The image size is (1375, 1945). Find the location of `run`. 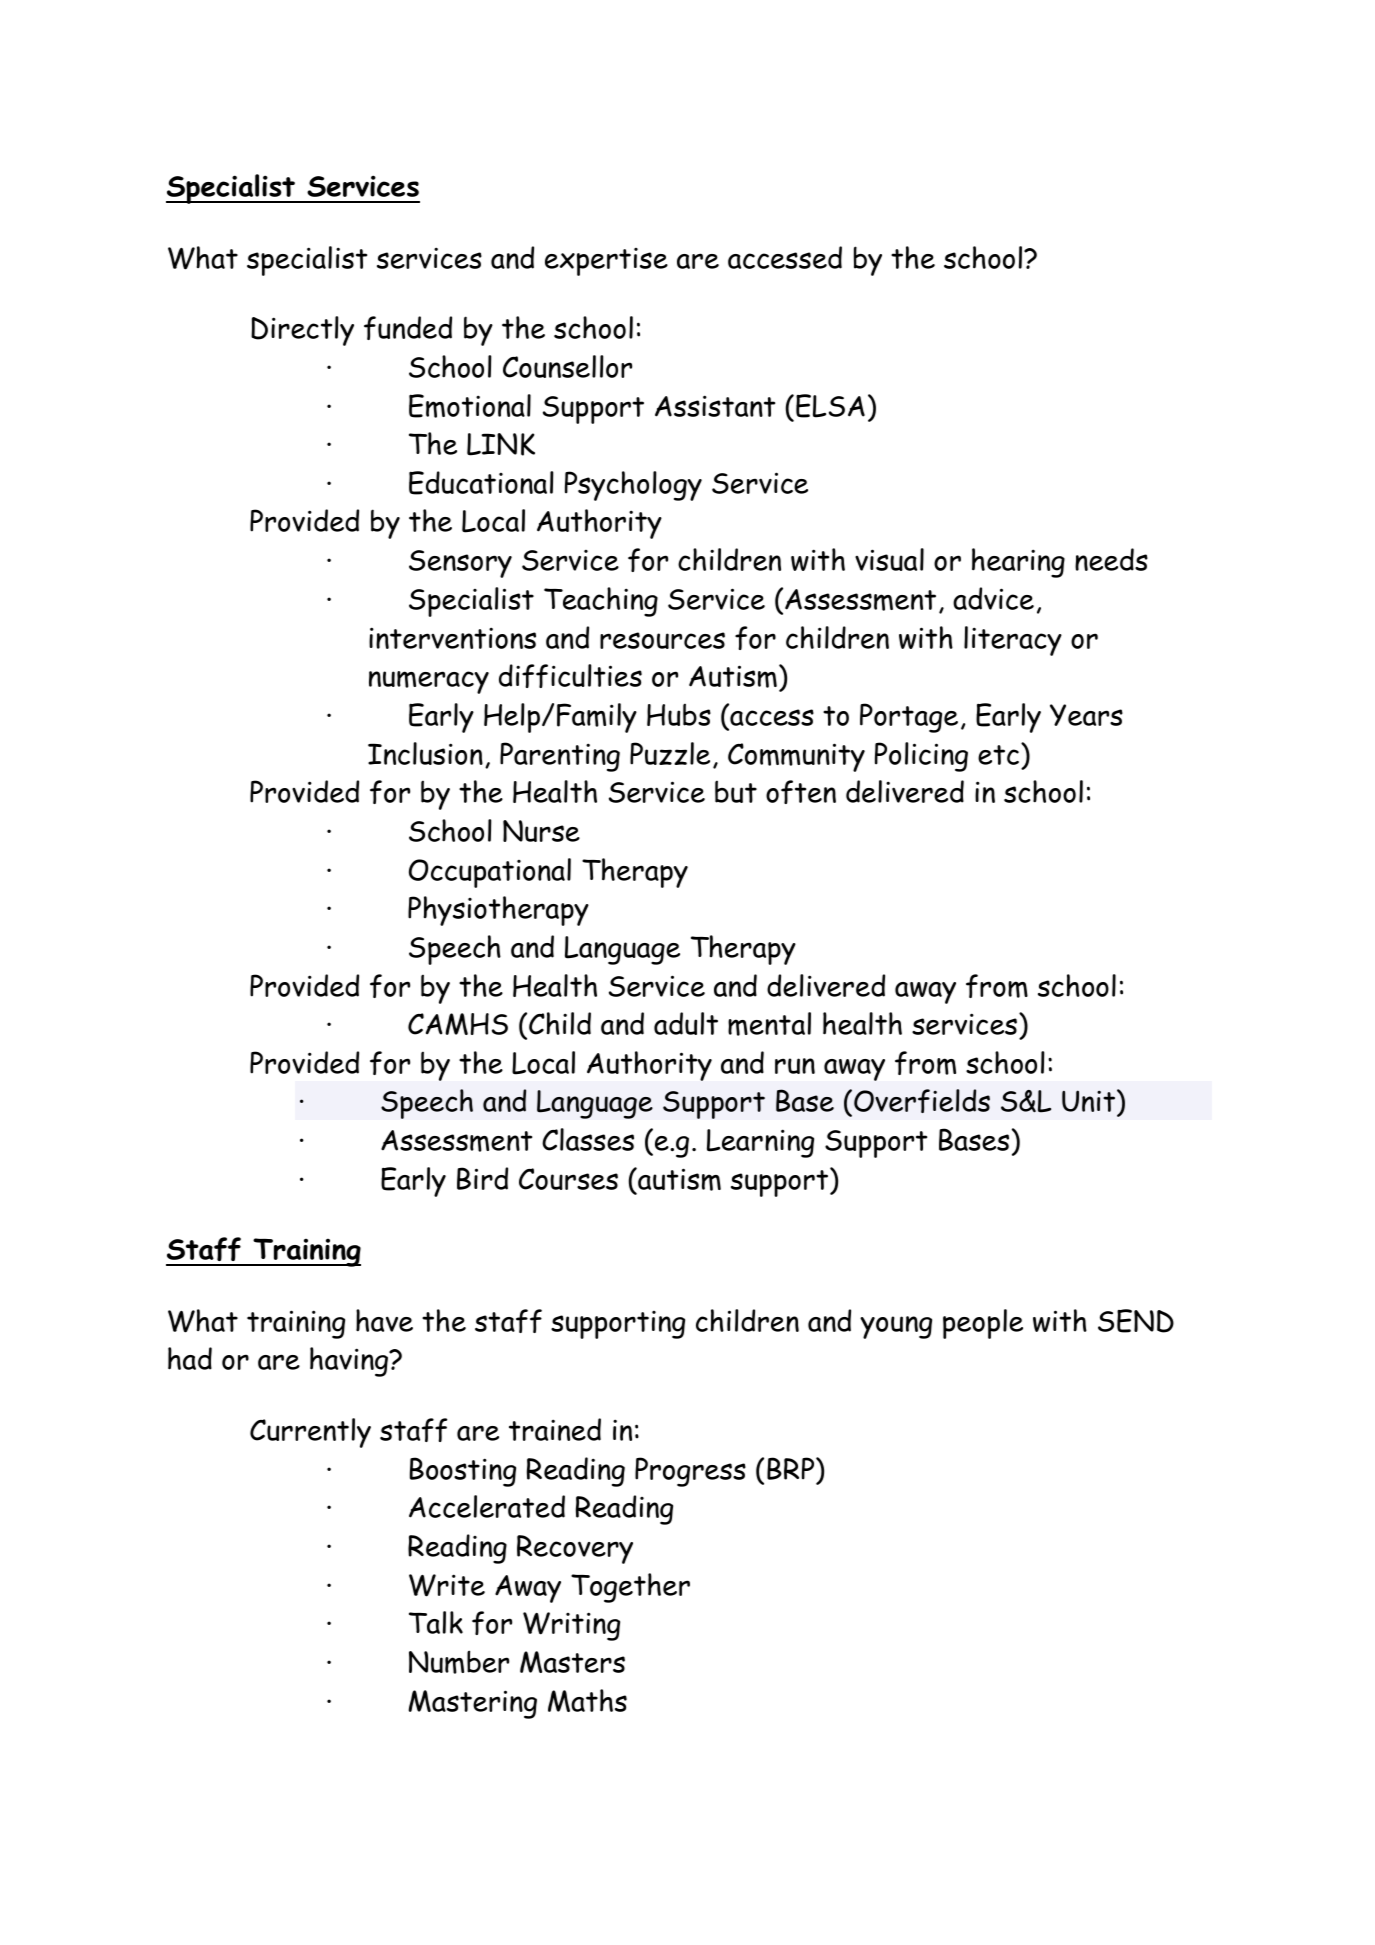

run is located at coordinates (795, 1066).
